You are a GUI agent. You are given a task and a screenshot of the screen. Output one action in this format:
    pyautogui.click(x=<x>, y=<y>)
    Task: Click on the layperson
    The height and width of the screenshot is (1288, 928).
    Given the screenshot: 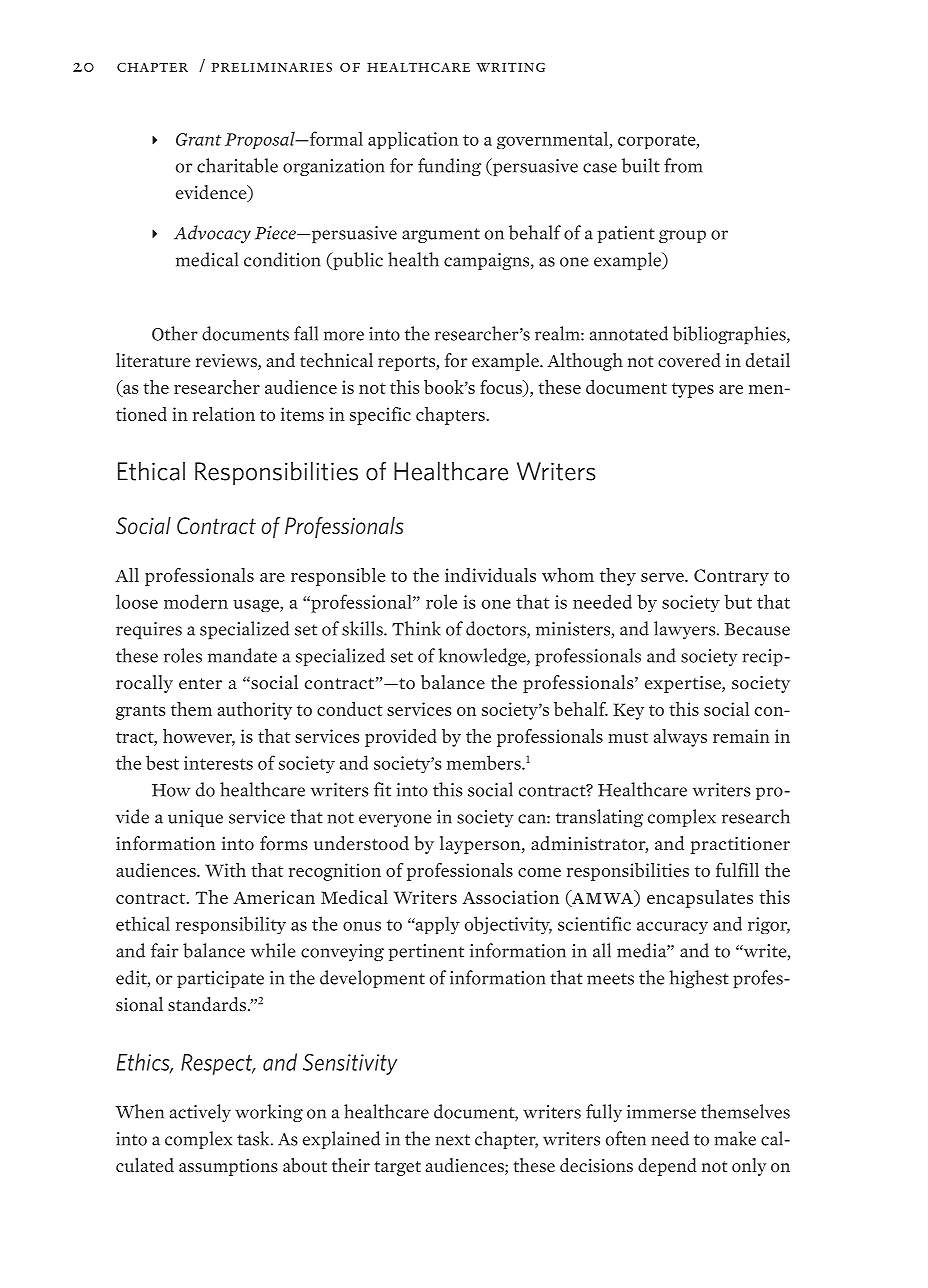 What is the action you would take?
    pyautogui.click(x=481, y=845)
